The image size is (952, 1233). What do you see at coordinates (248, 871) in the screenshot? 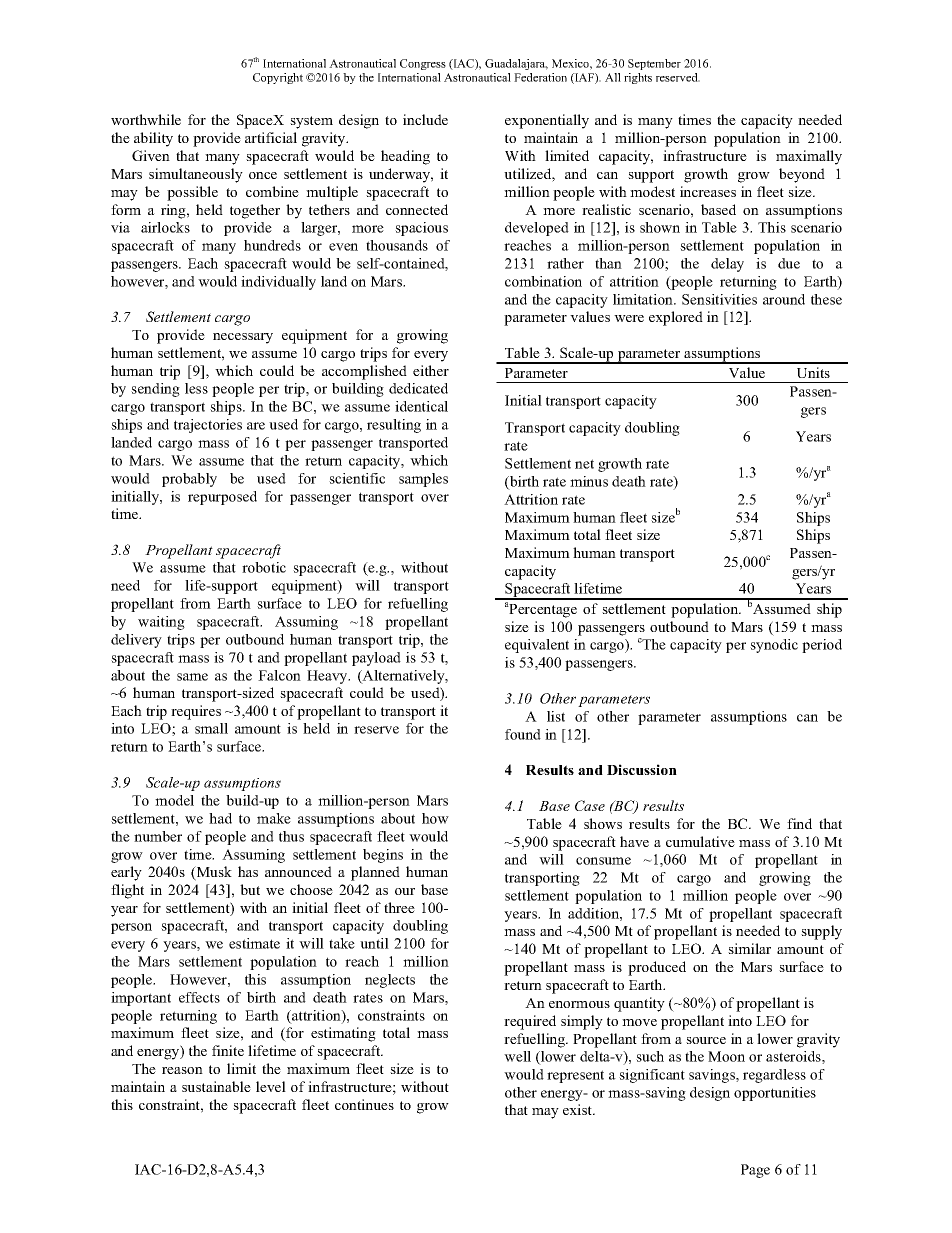
I see `has` at bounding box center [248, 871].
